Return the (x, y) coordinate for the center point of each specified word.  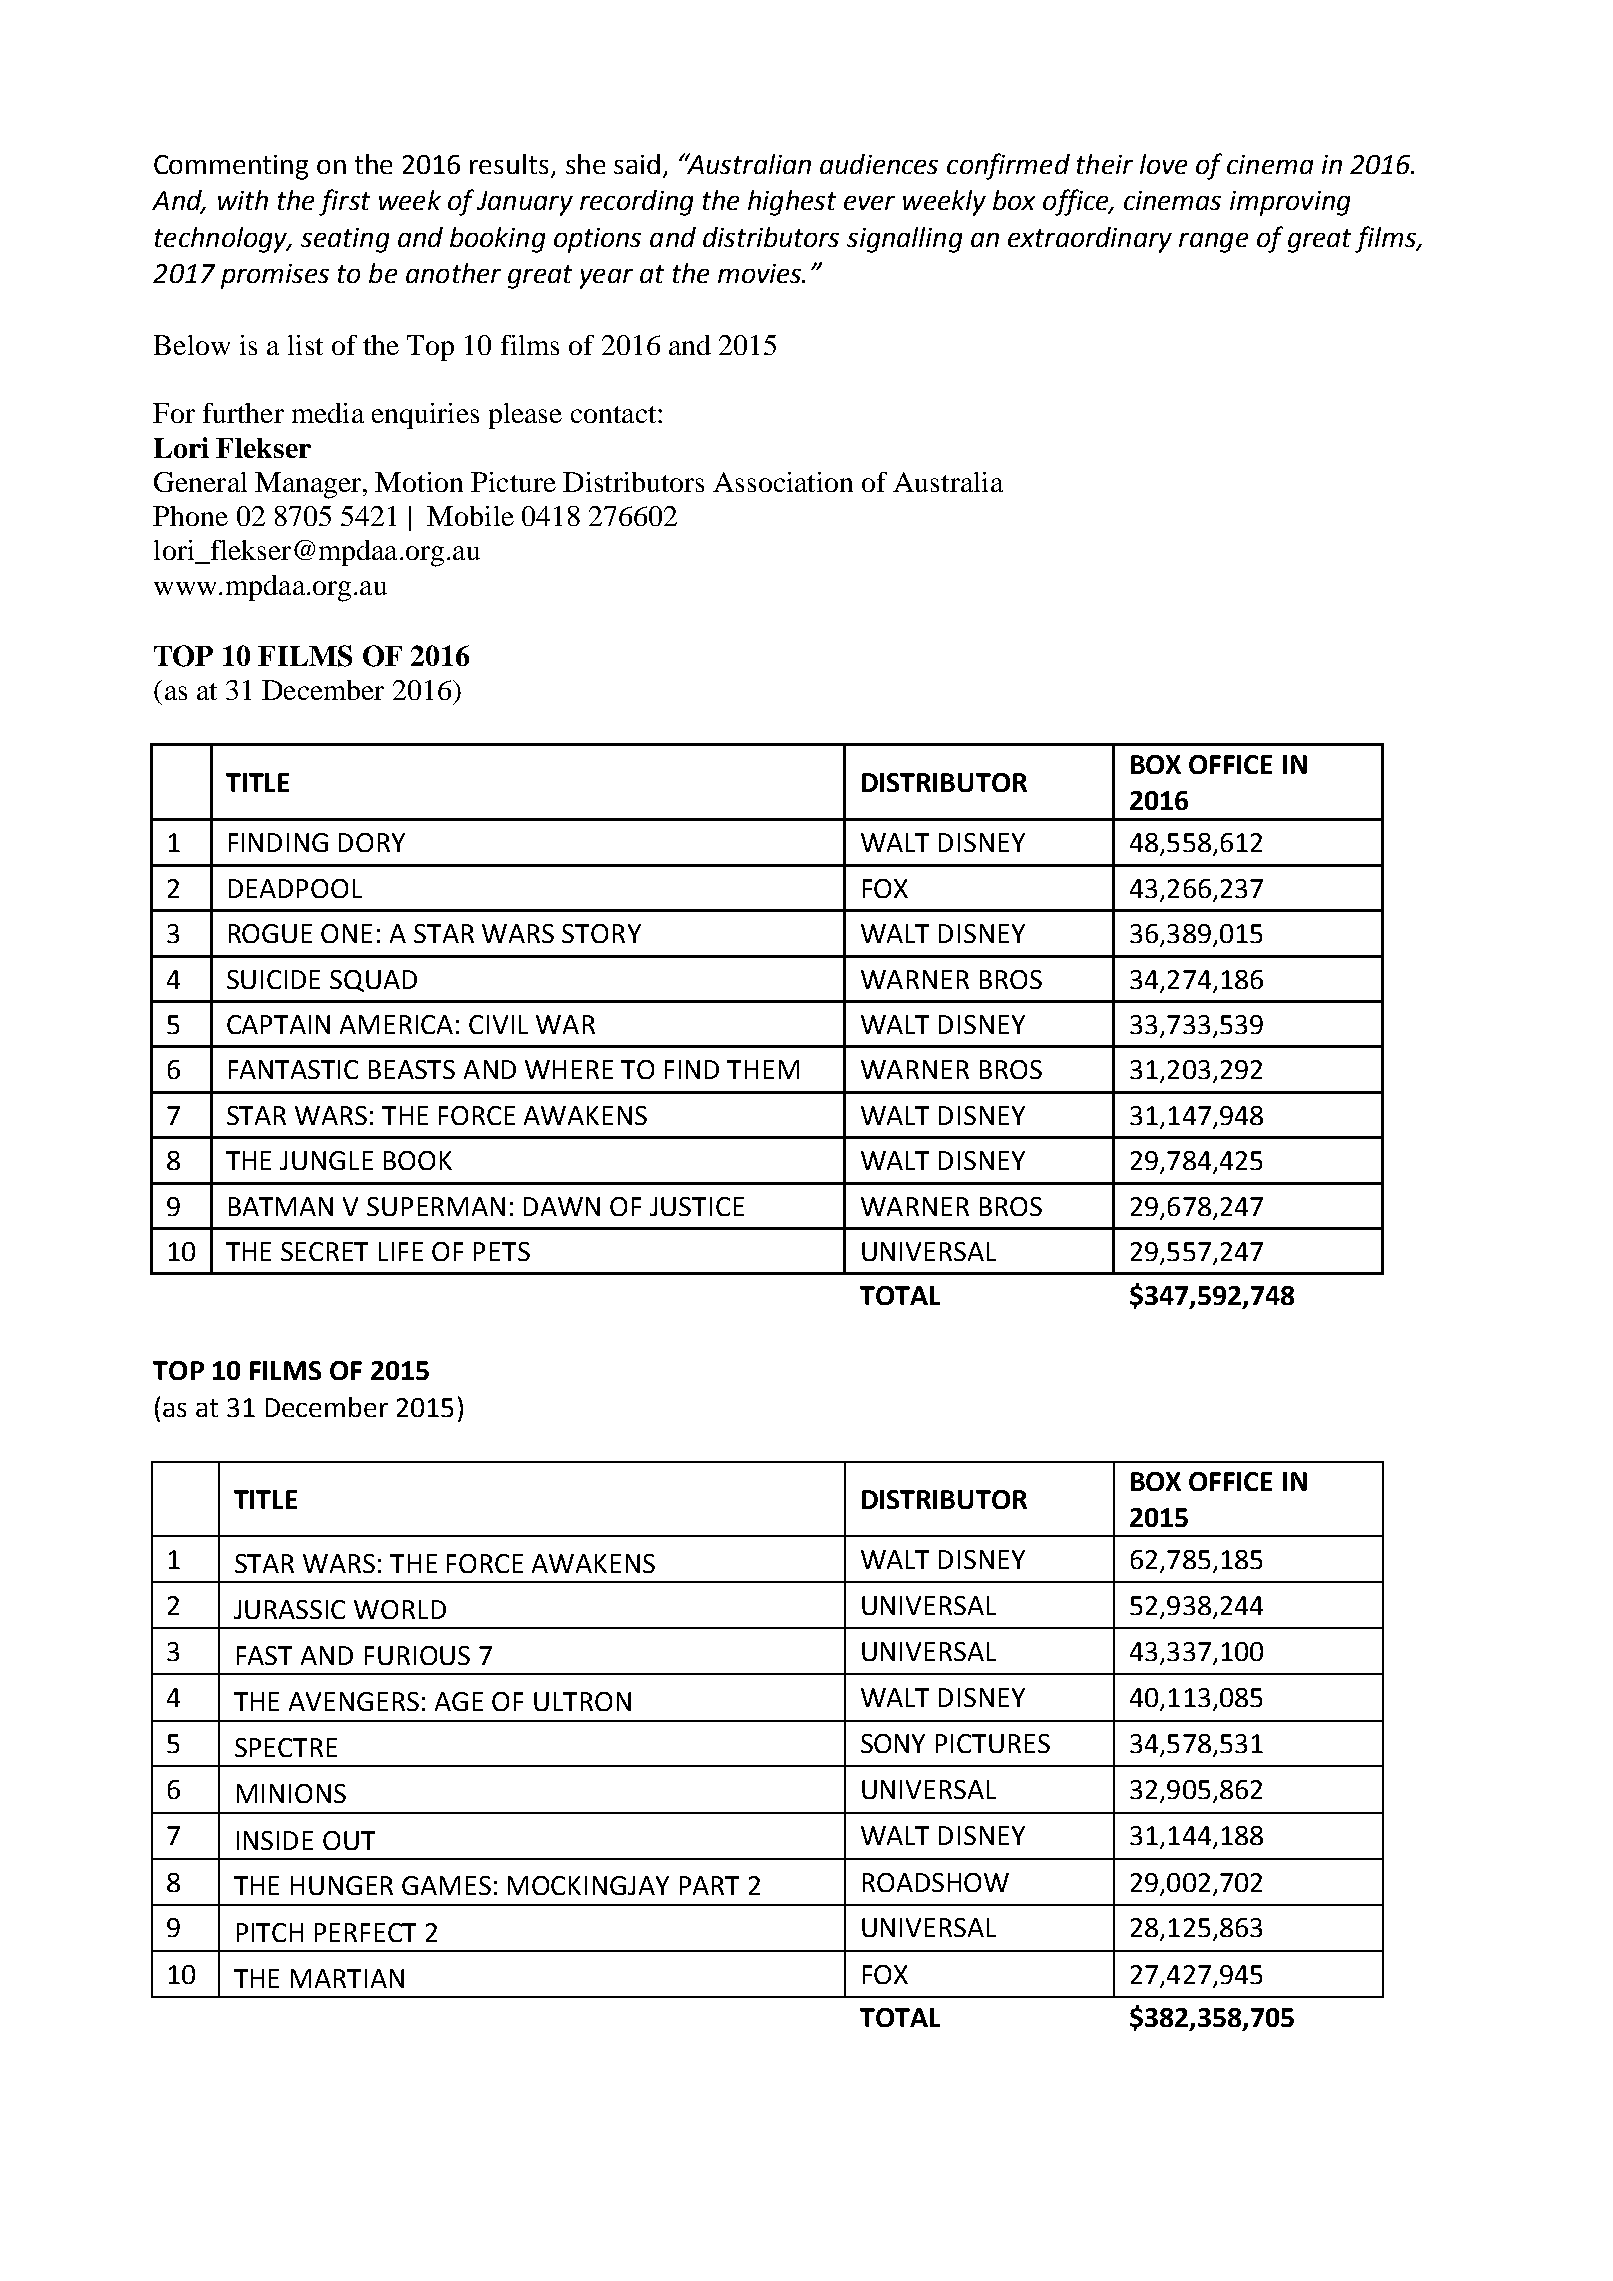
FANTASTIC (293, 1069)
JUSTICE (697, 1206)
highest (792, 203)
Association (783, 482)
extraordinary (1090, 240)
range (1213, 243)
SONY (893, 1743)
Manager (309, 485)
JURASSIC (289, 1609)
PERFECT (365, 1932)
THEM (763, 1069)
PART (709, 1885)
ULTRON (582, 1701)
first (344, 202)
